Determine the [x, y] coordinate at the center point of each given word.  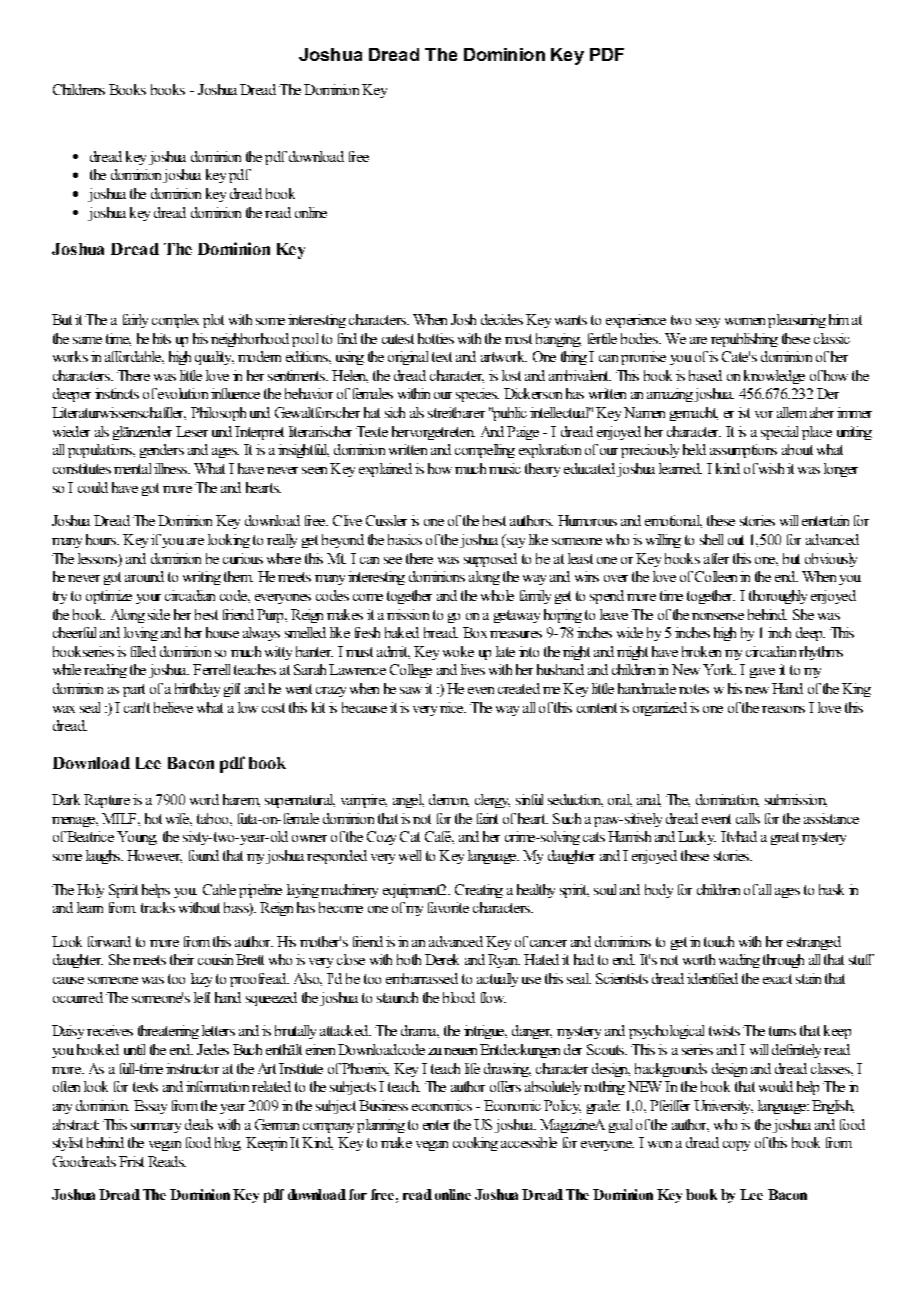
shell [711, 539]
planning [381, 1126]
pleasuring [797, 321]
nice [452, 707]
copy [736, 1146]
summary [156, 1128]
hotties [436, 338]
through [783, 961]
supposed [490, 560]
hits [162, 338]
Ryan [504, 961]
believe [173, 707]
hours [102, 539]
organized [660, 709]
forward [109, 941]
